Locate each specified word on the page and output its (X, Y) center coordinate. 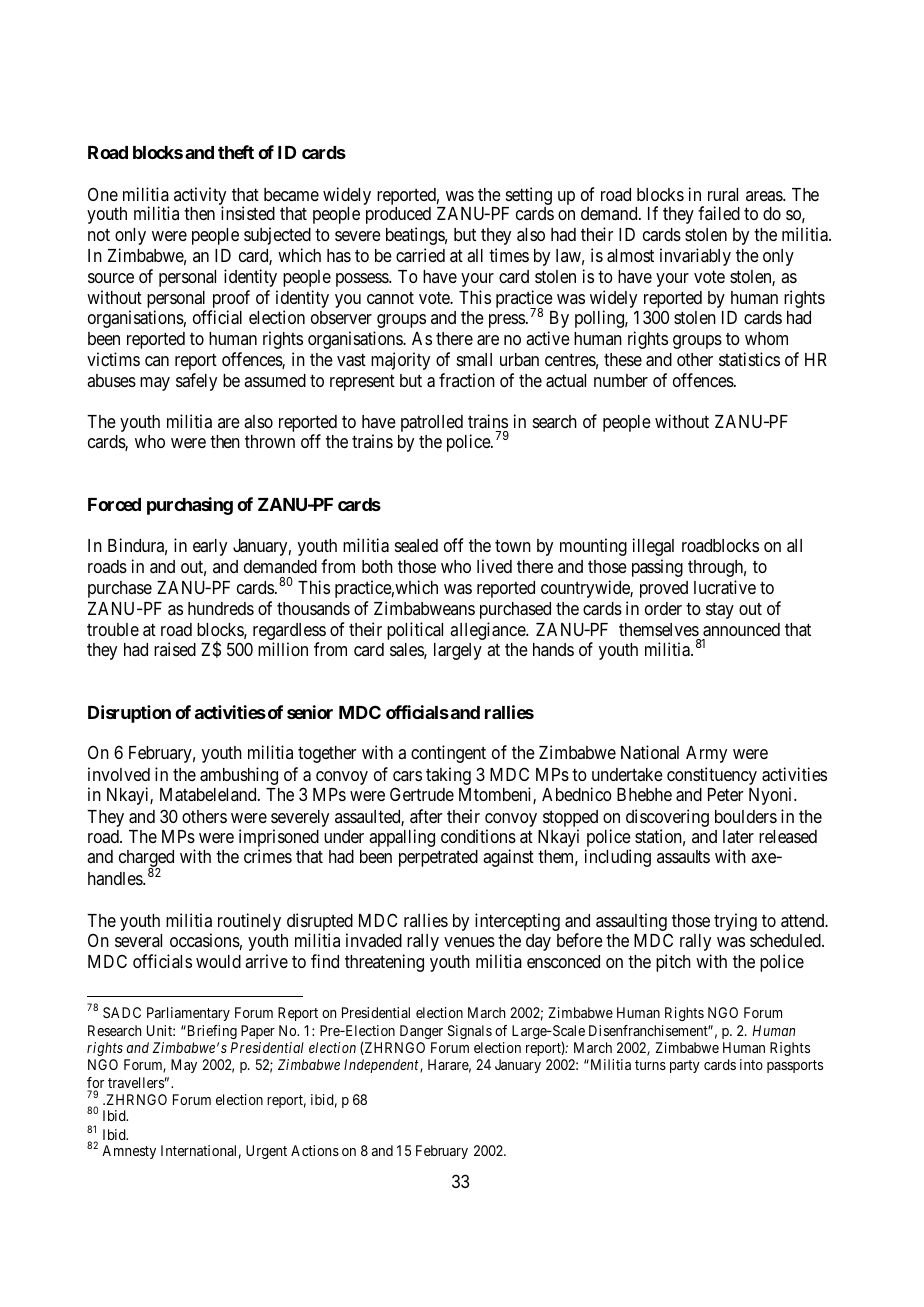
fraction (467, 380)
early (210, 547)
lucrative (725, 587)
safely (196, 382)
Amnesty (129, 1152)
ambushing (239, 776)
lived (494, 566)
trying (735, 922)
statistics (749, 359)
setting (529, 196)
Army (706, 754)
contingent (448, 754)
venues (469, 942)
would (218, 961)
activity (200, 197)
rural (723, 194)
